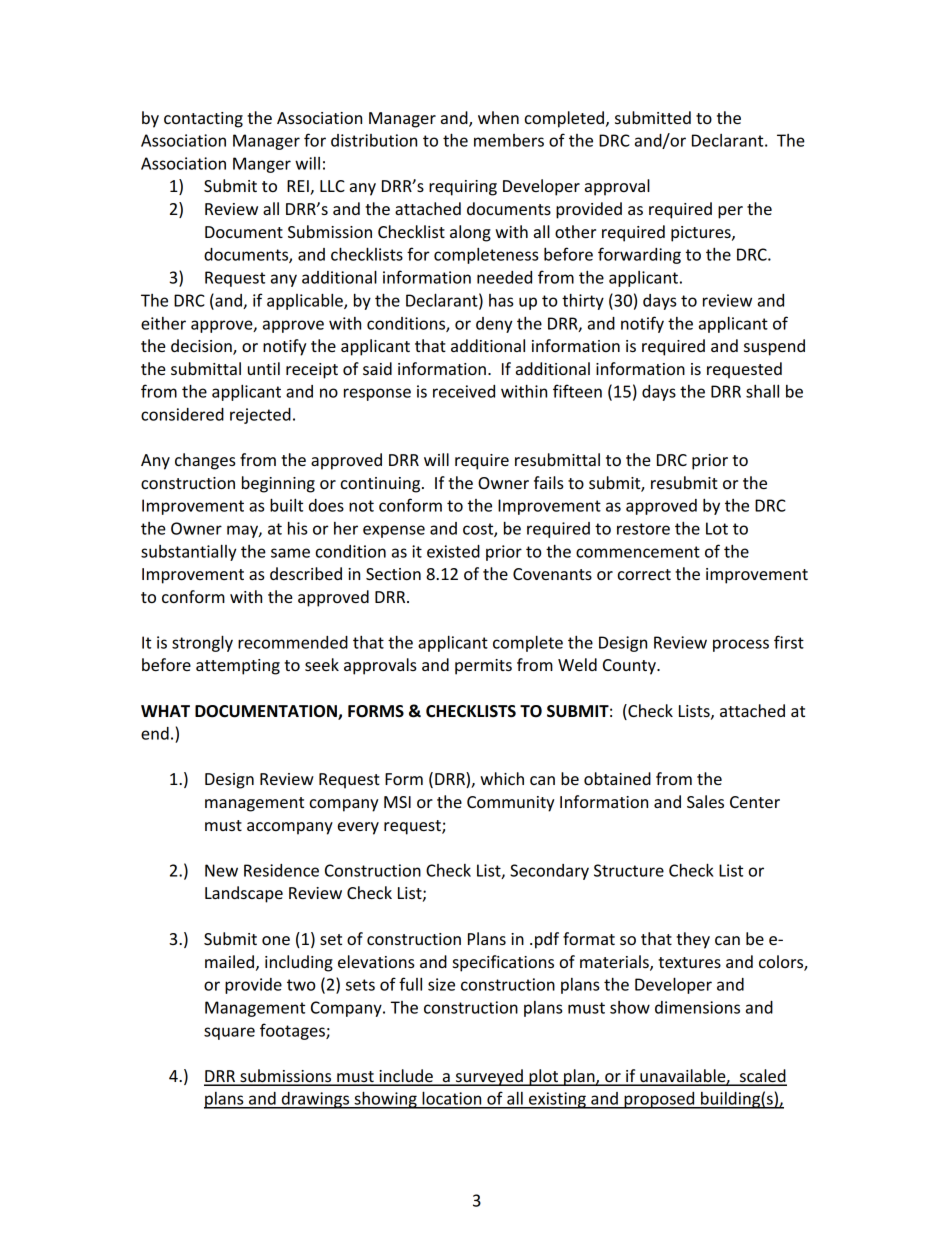  What do you see at coordinates (659, 1100) in the screenshot?
I see `proposed` at bounding box center [659, 1100].
